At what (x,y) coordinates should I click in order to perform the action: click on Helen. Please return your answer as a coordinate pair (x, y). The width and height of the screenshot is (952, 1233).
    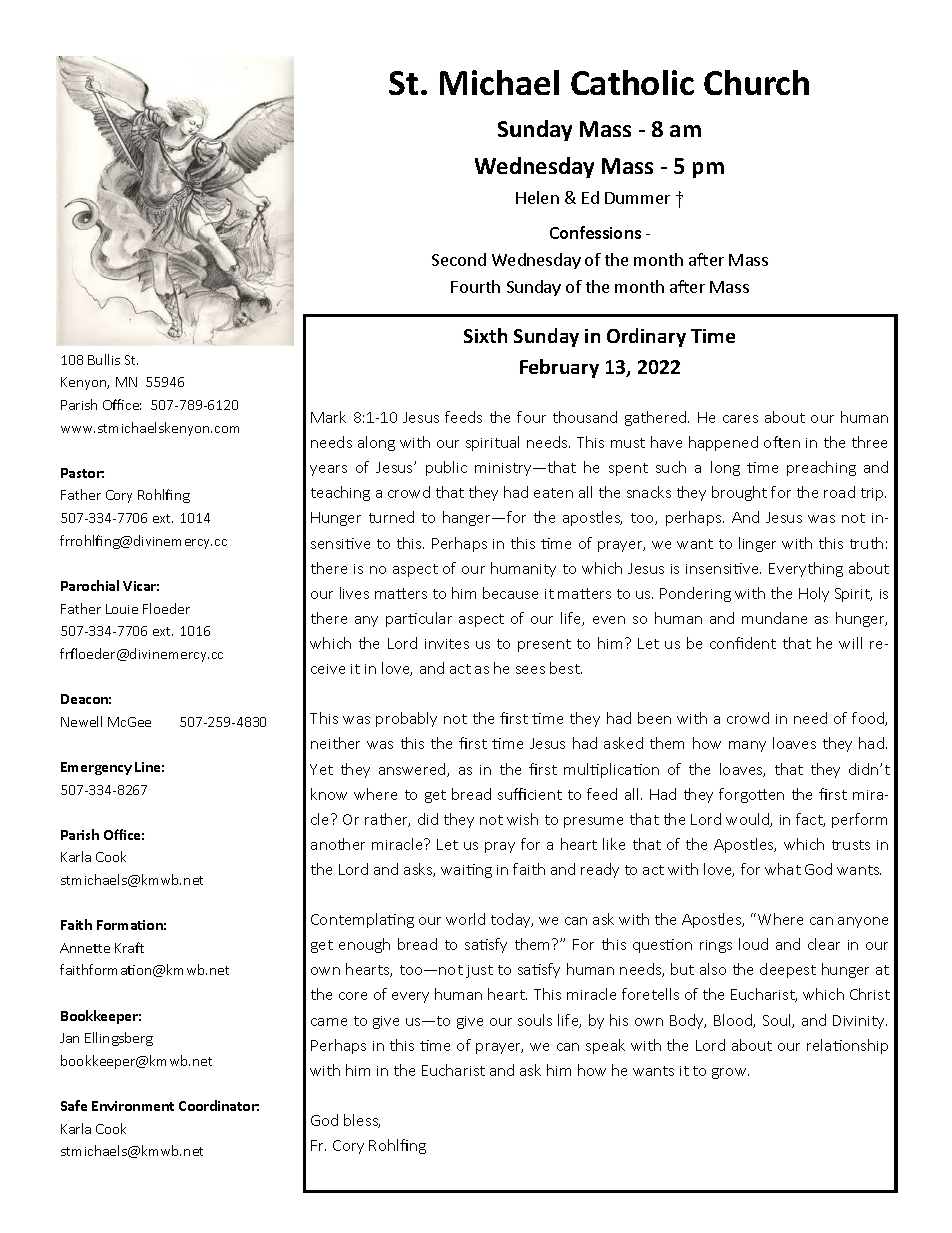
    Looking at the image, I should click on (537, 197).
